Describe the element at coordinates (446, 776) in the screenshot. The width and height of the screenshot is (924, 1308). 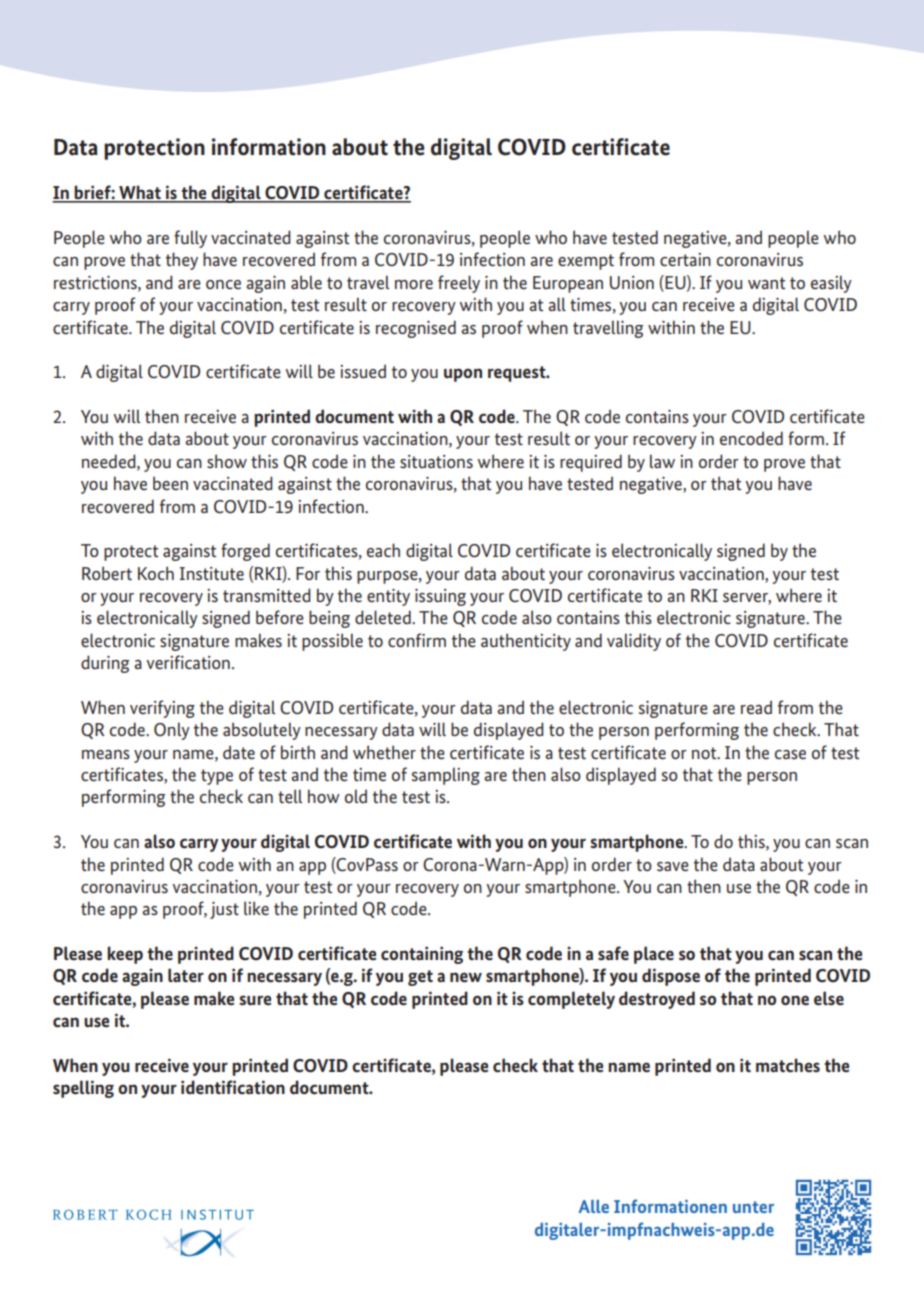
I see `sampling` at that location.
